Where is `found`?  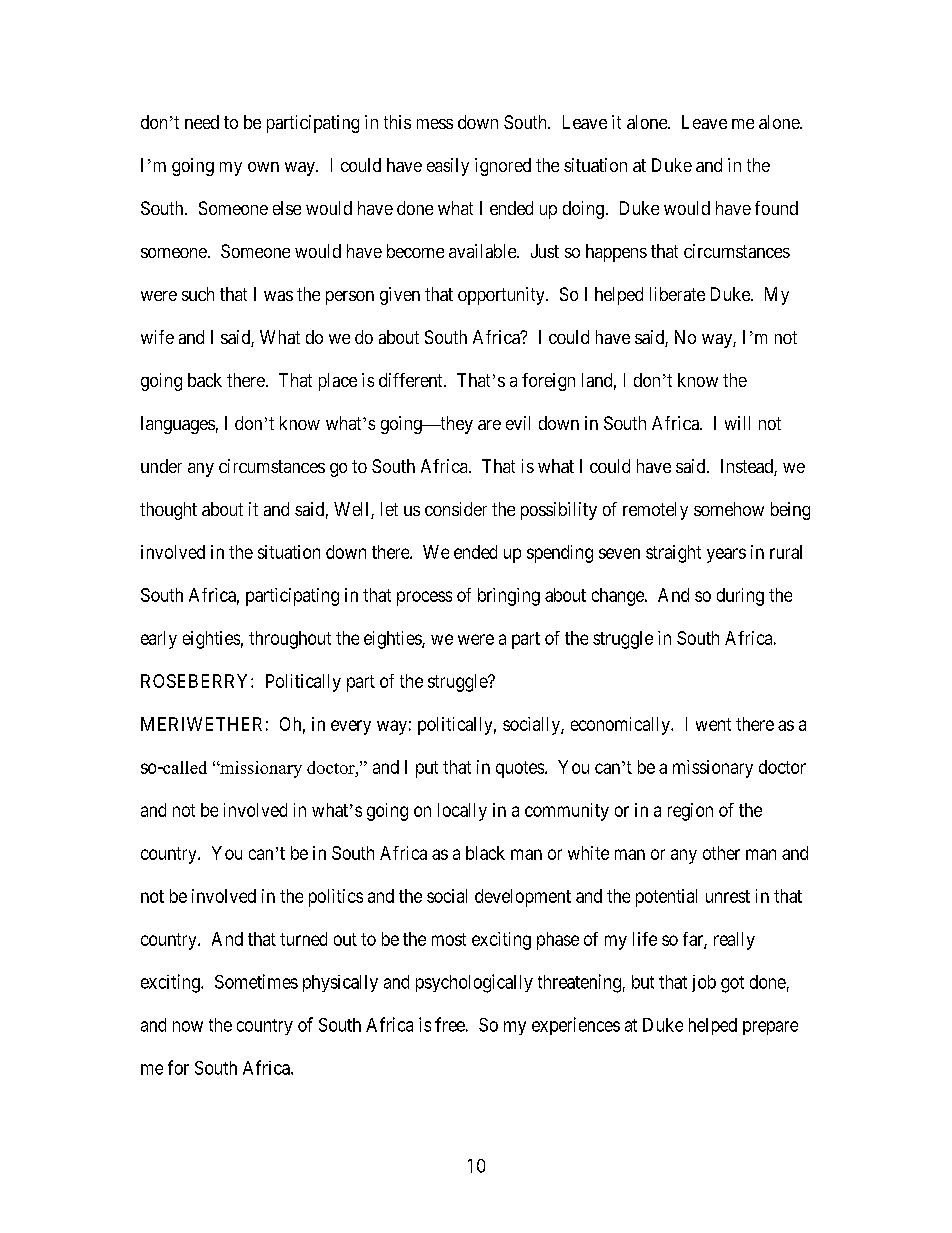 found is located at coordinates (776, 208).
